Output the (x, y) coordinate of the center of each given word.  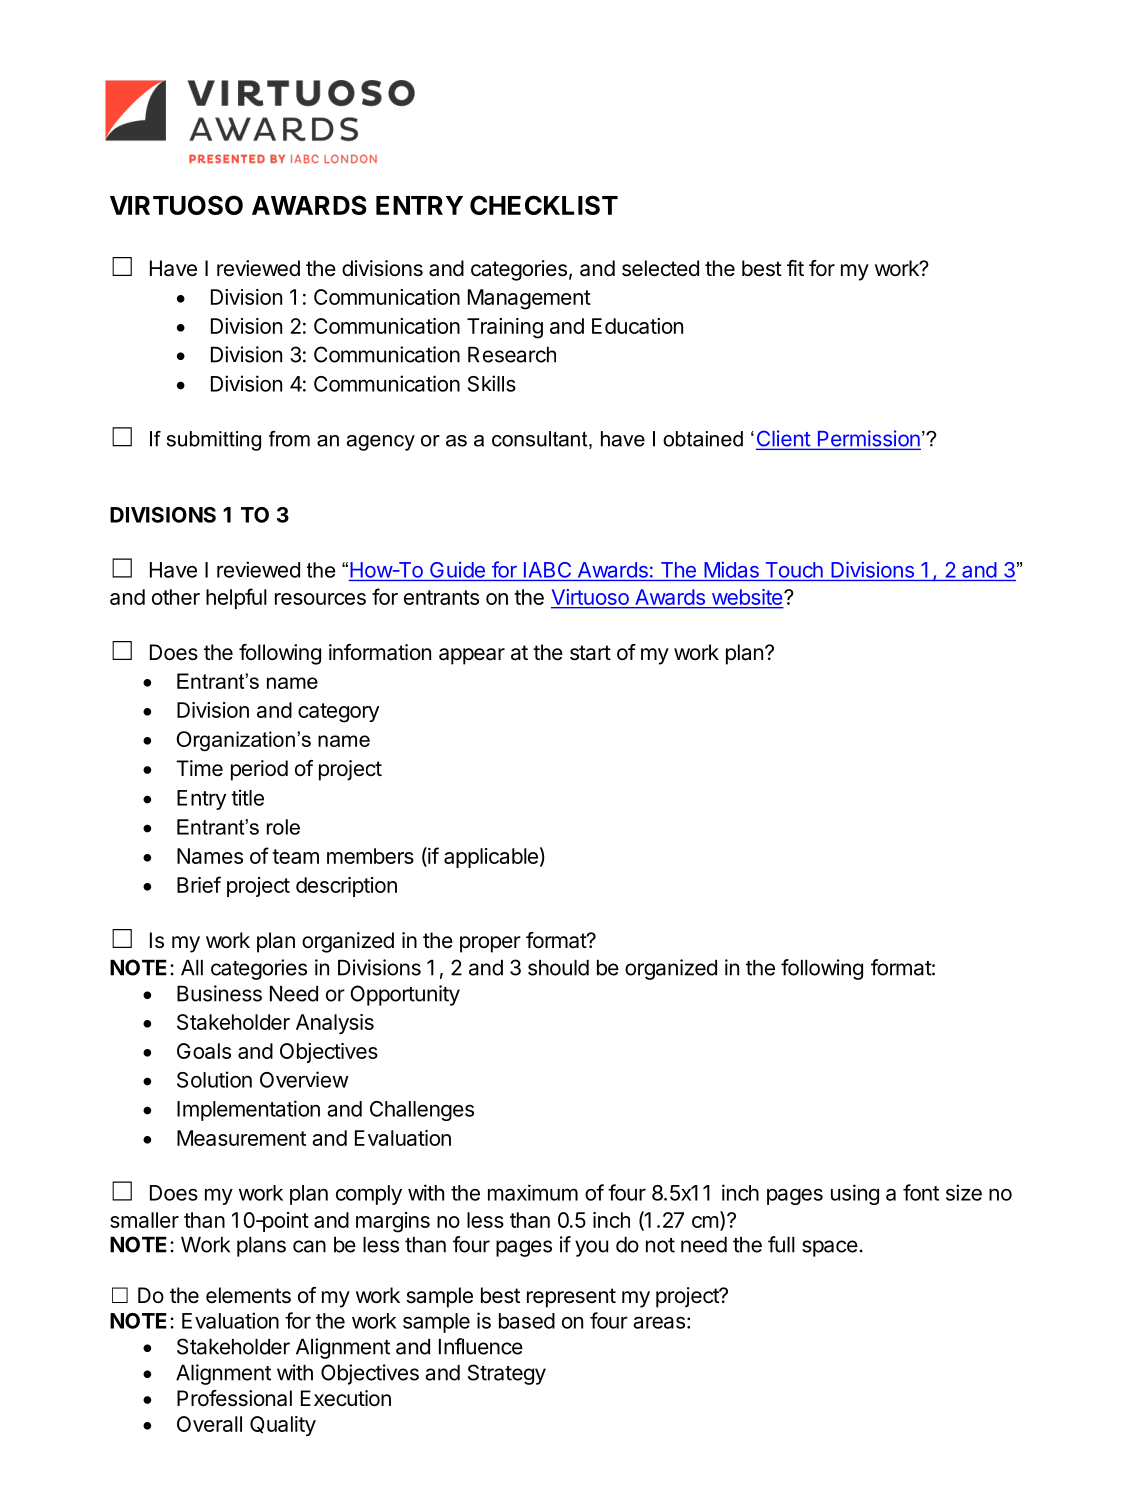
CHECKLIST (544, 205)
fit (795, 268)
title (247, 797)
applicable (491, 858)
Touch (794, 570)
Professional (234, 1398)
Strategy (507, 1374)
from (289, 439)
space (830, 1248)
